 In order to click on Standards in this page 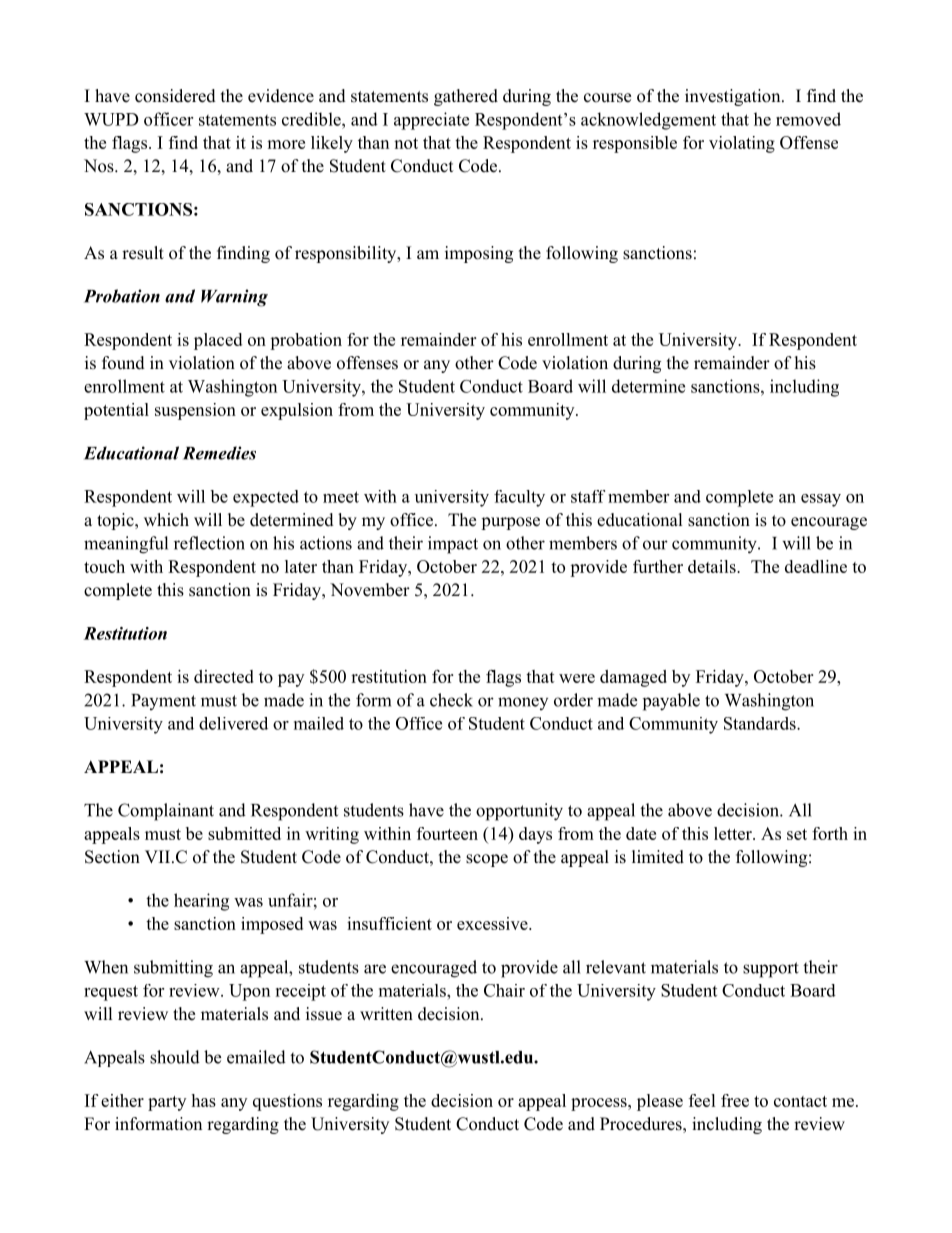, I will do `click(761, 723)`.
